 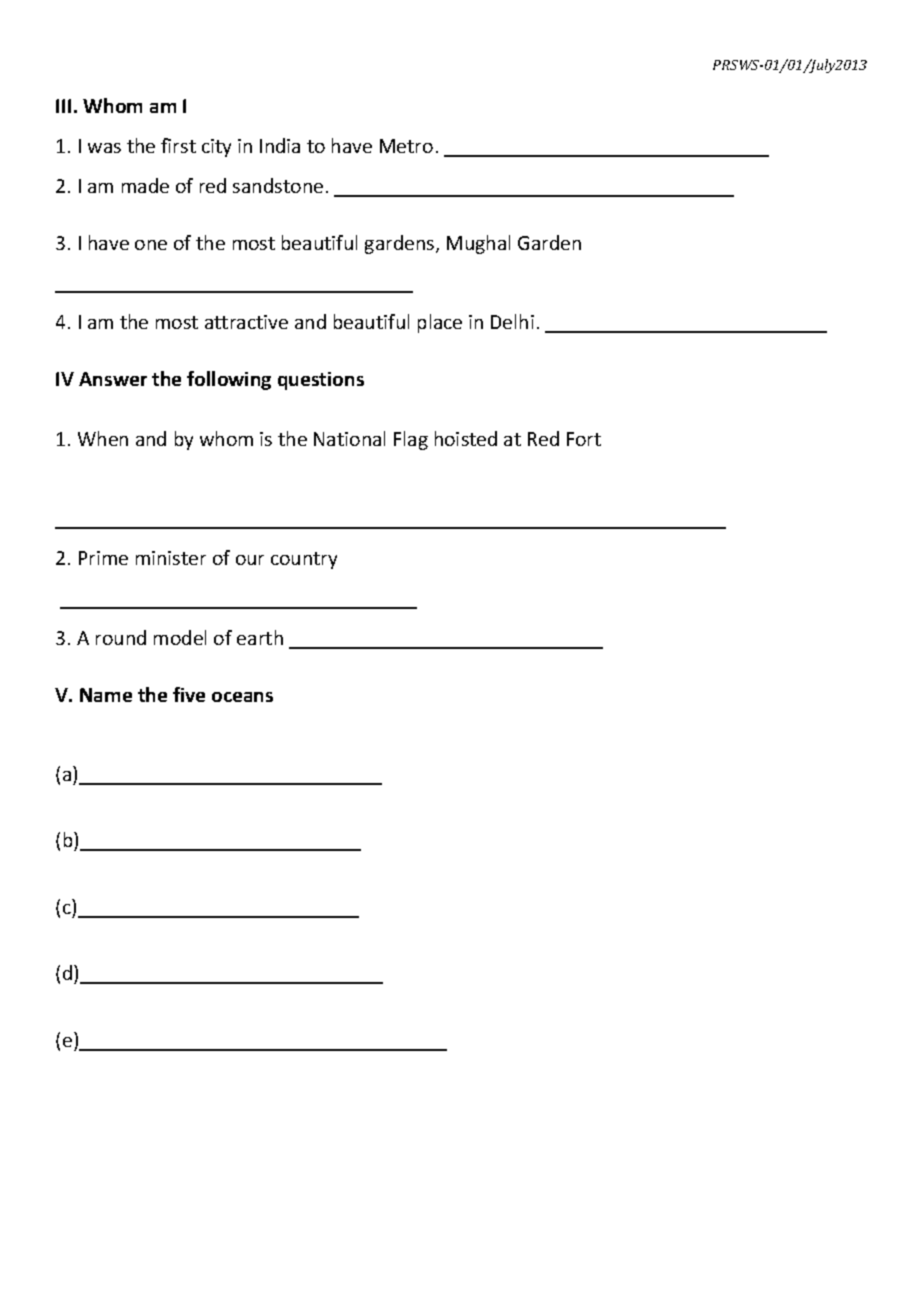 I want to click on questions, so click(x=321, y=381).
